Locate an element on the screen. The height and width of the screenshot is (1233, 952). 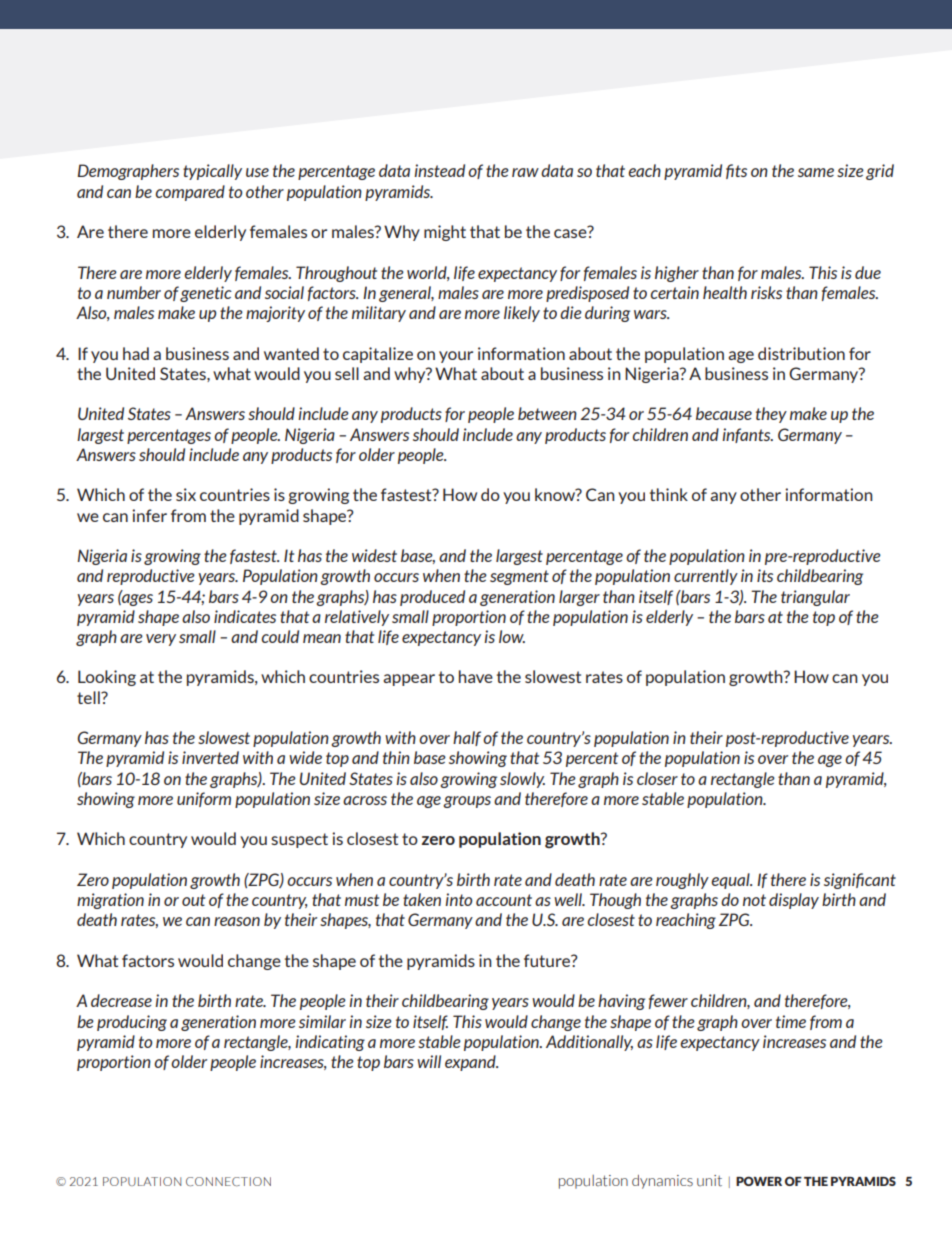
segment is located at coordinates (519, 577).
